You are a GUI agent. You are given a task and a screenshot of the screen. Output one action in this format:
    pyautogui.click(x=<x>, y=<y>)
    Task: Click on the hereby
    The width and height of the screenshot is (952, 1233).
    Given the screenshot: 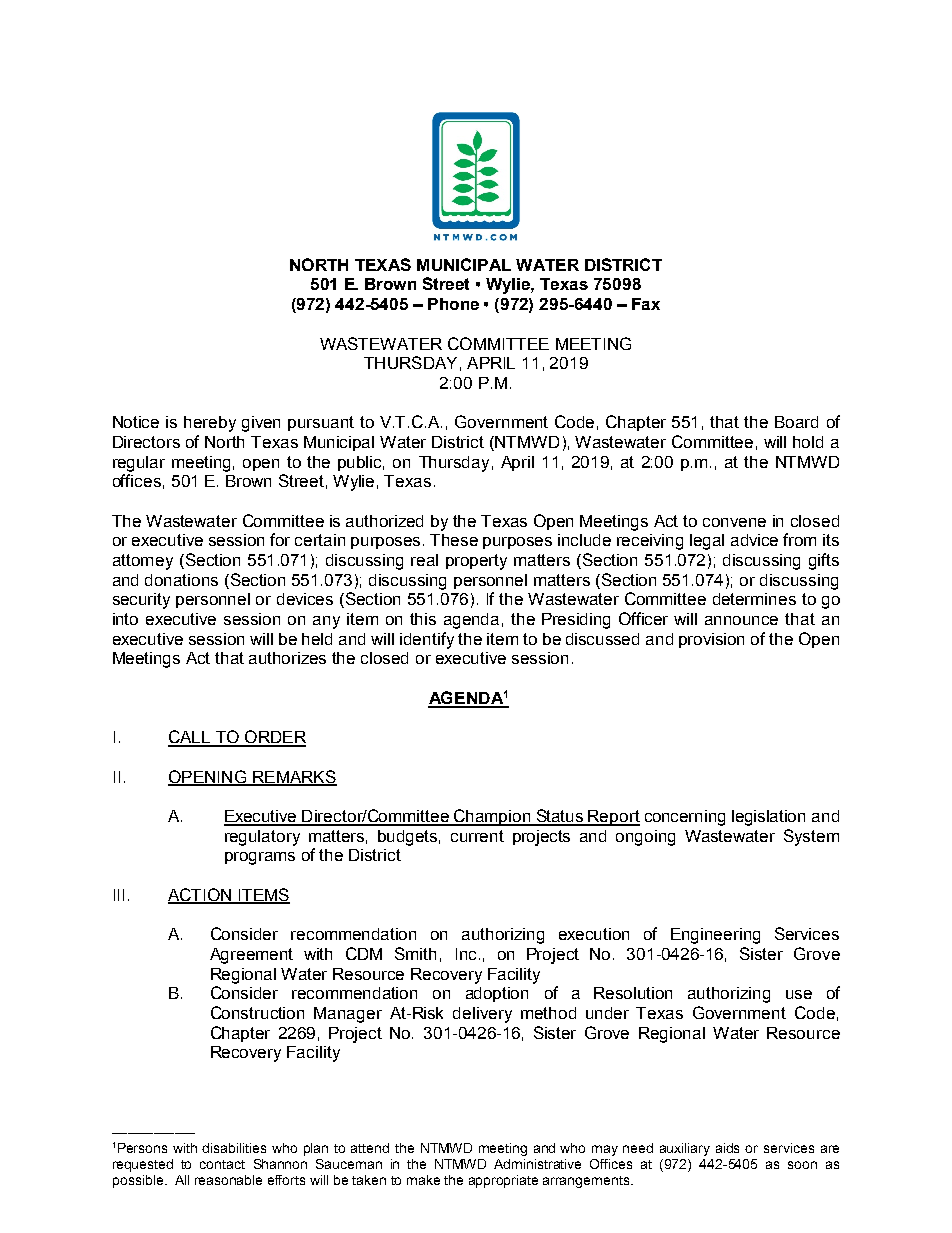 What is the action you would take?
    pyautogui.click(x=210, y=424)
